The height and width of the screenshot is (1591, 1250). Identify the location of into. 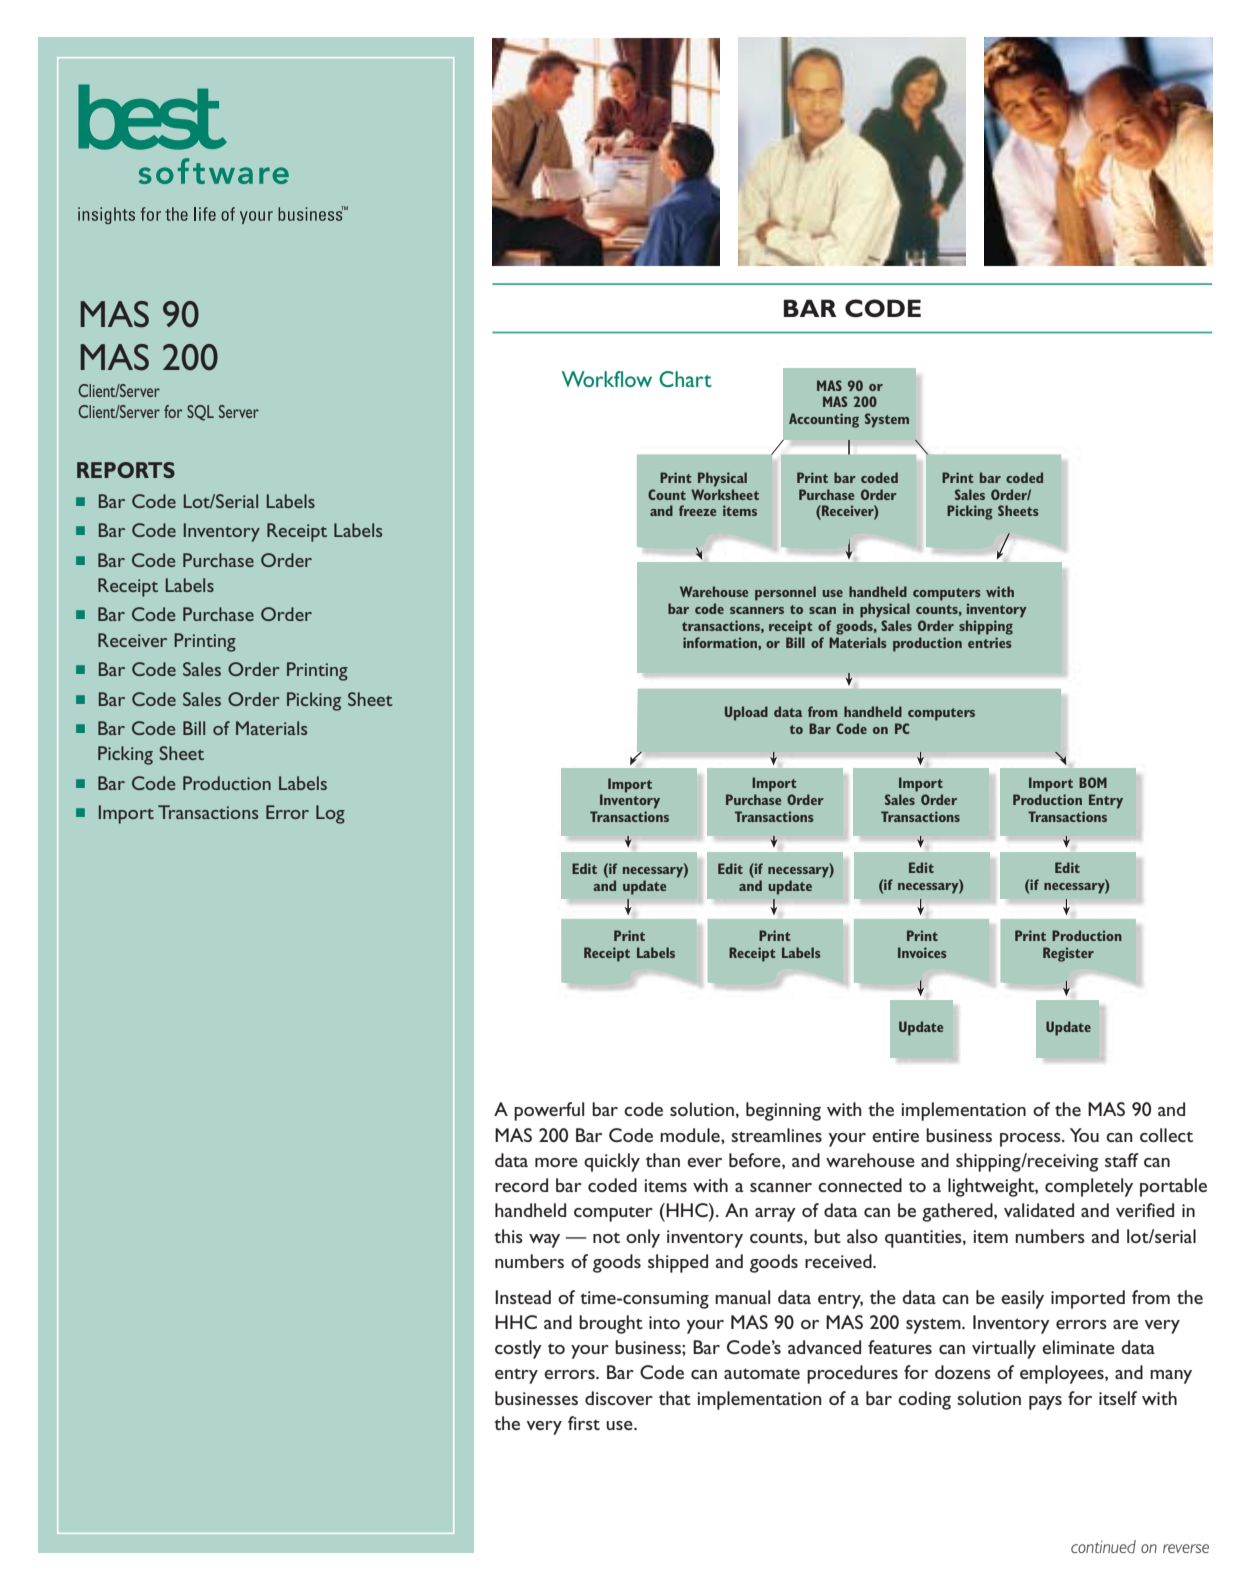
(664, 1322).
